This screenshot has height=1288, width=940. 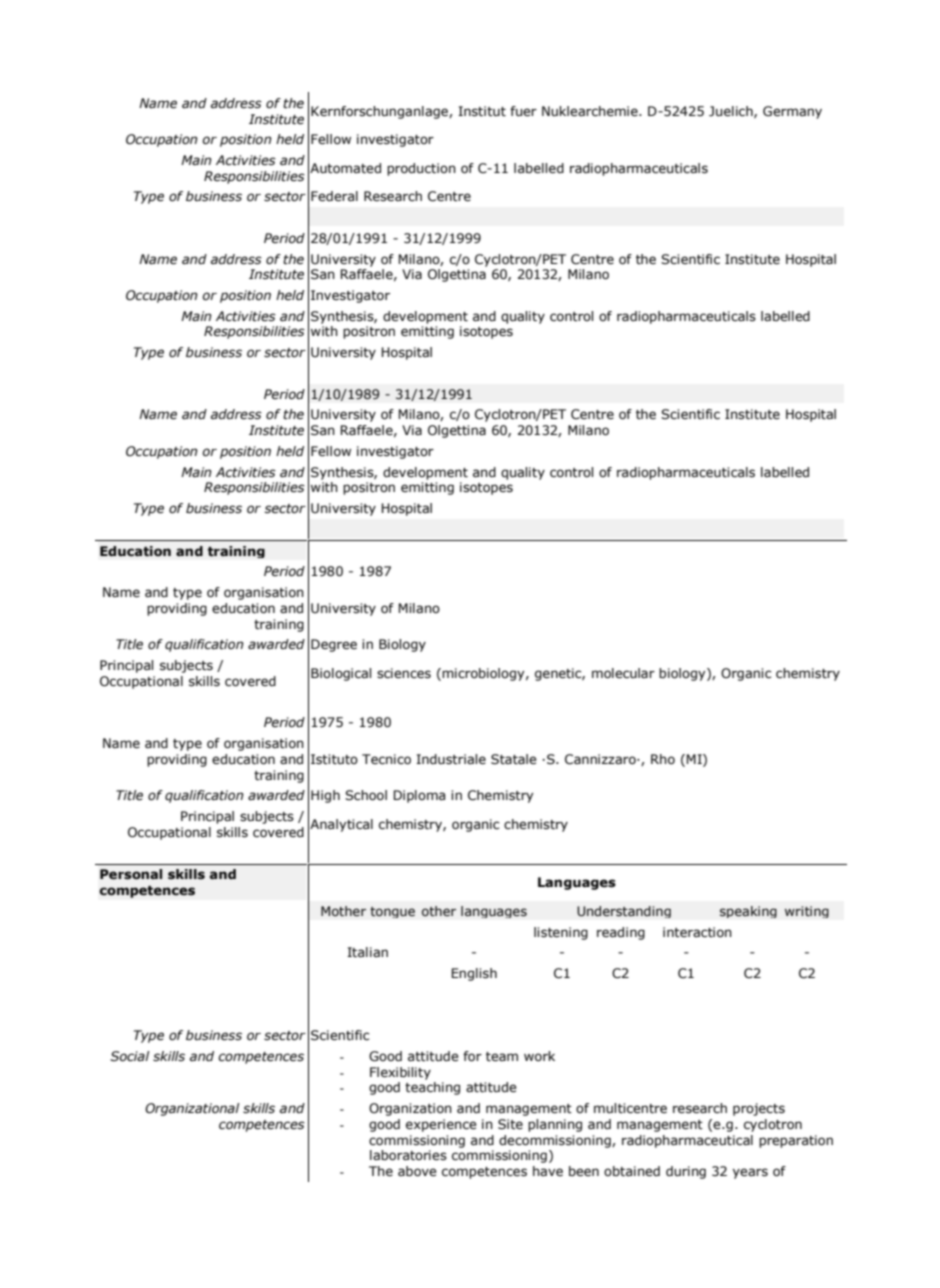 What do you see at coordinates (421, 169) in the screenshot?
I see `production` at bounding box center [421, 169].
